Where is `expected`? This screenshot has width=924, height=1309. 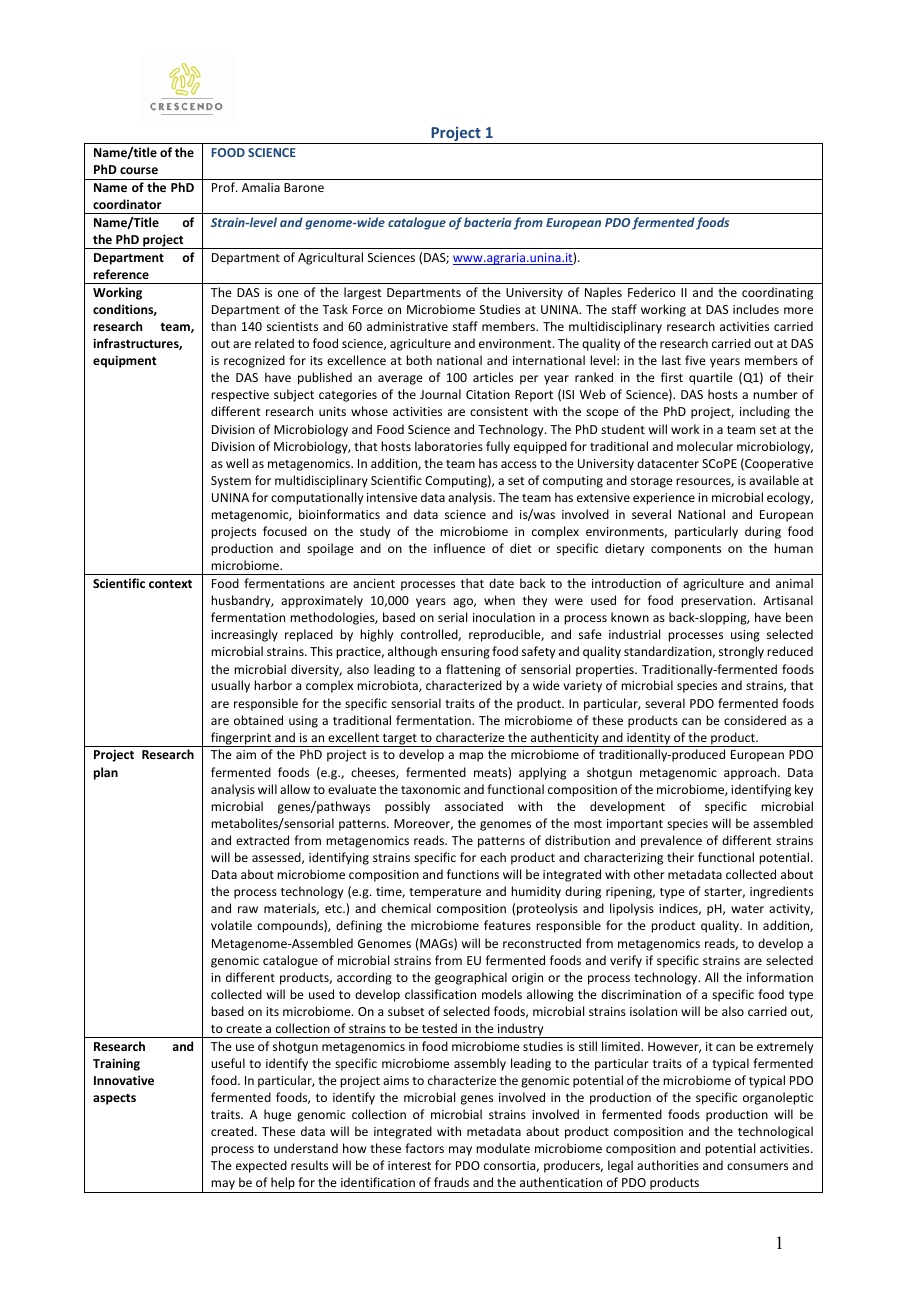 expected is located at coordinates (261, 1166).
